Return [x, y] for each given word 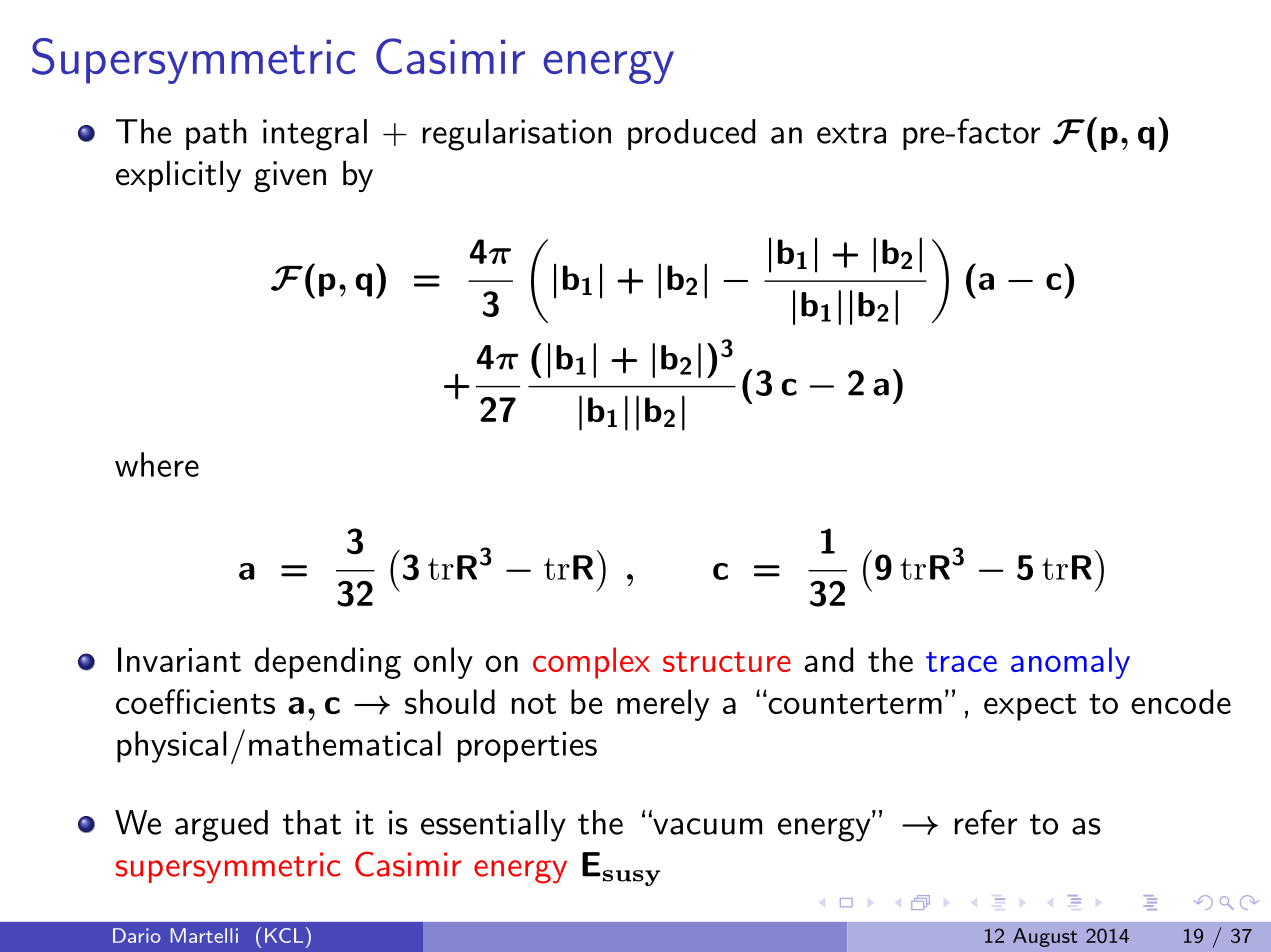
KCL [284, 935]
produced [691, 134]
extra [851, 133]
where [157, 464]
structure [727, 662]
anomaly [1070, 663]
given [290, 176]
